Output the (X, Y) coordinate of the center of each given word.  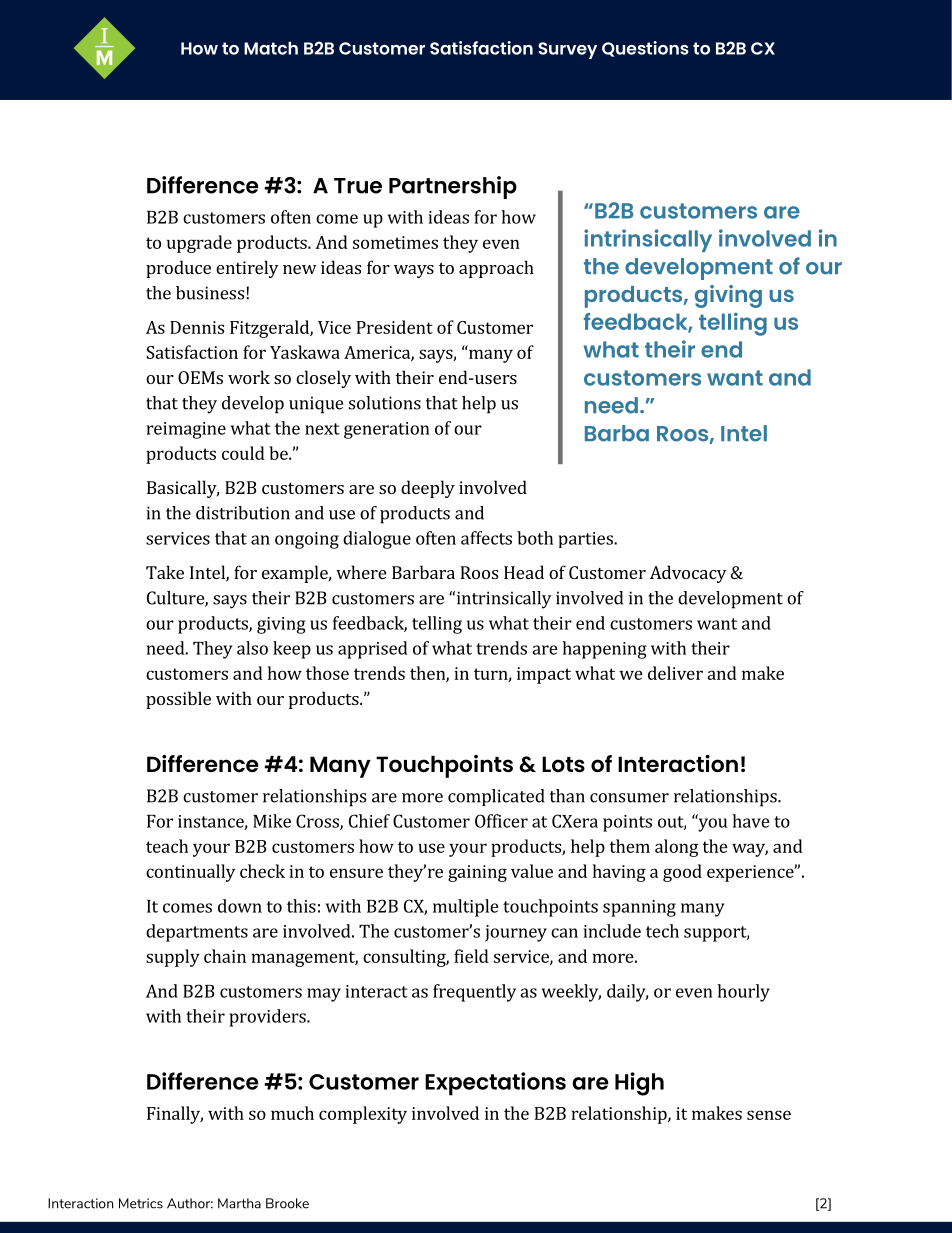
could (243, 453)
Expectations (495, 1084)
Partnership (453, 187)
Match (271, 48)
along (676, 848)
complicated (496, 797)
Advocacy (688, 574)
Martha (239, 1203)
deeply (428, 489)
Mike (272, 821)
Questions (645, 49)
